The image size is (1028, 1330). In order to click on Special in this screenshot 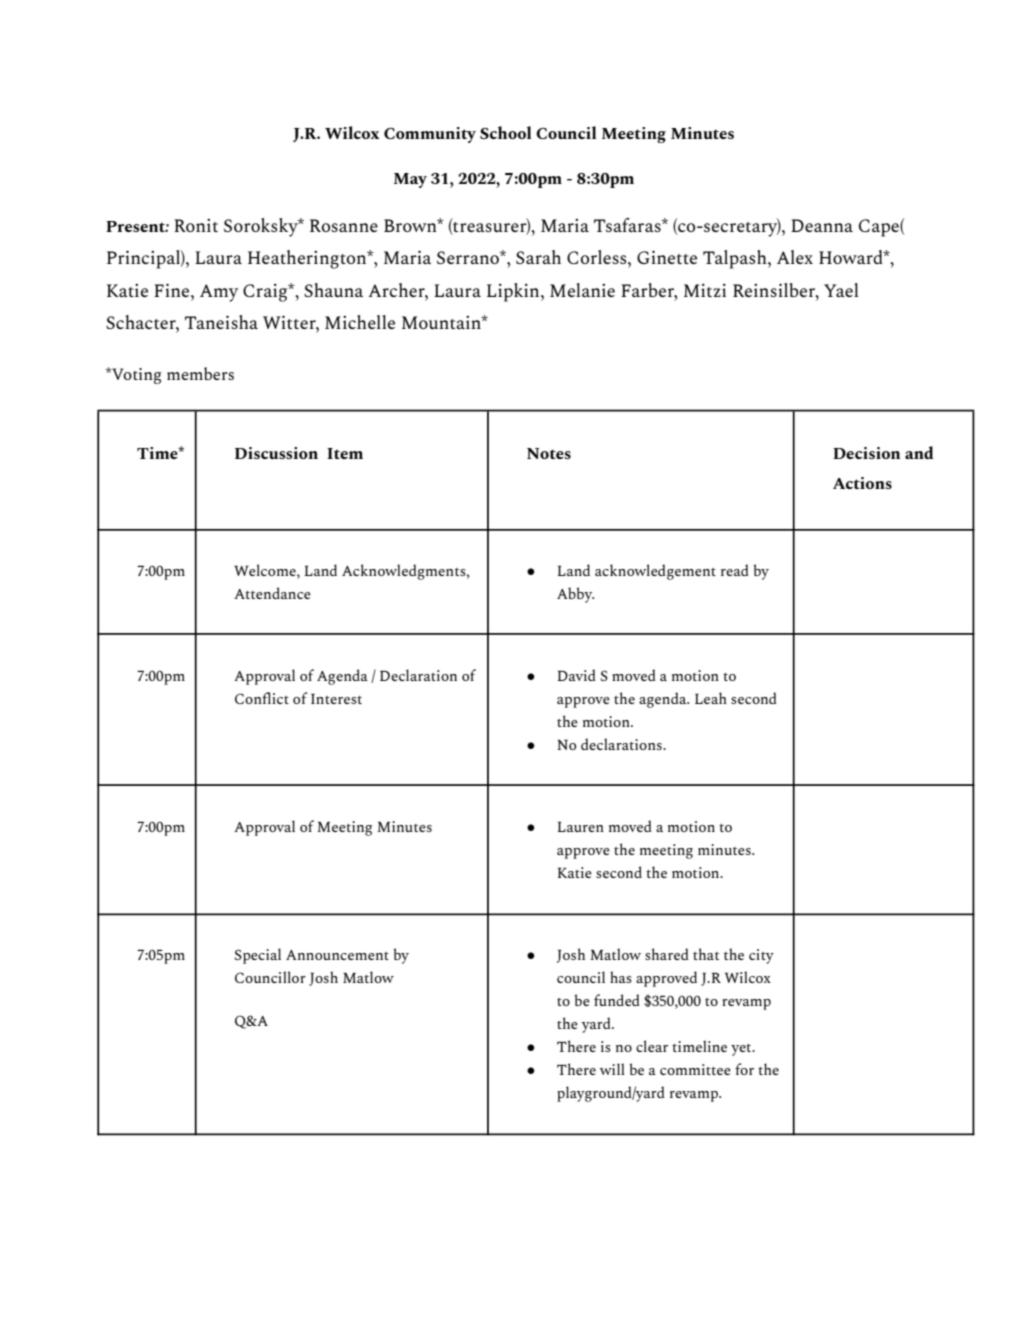, I will do `click(258, 956)`.
